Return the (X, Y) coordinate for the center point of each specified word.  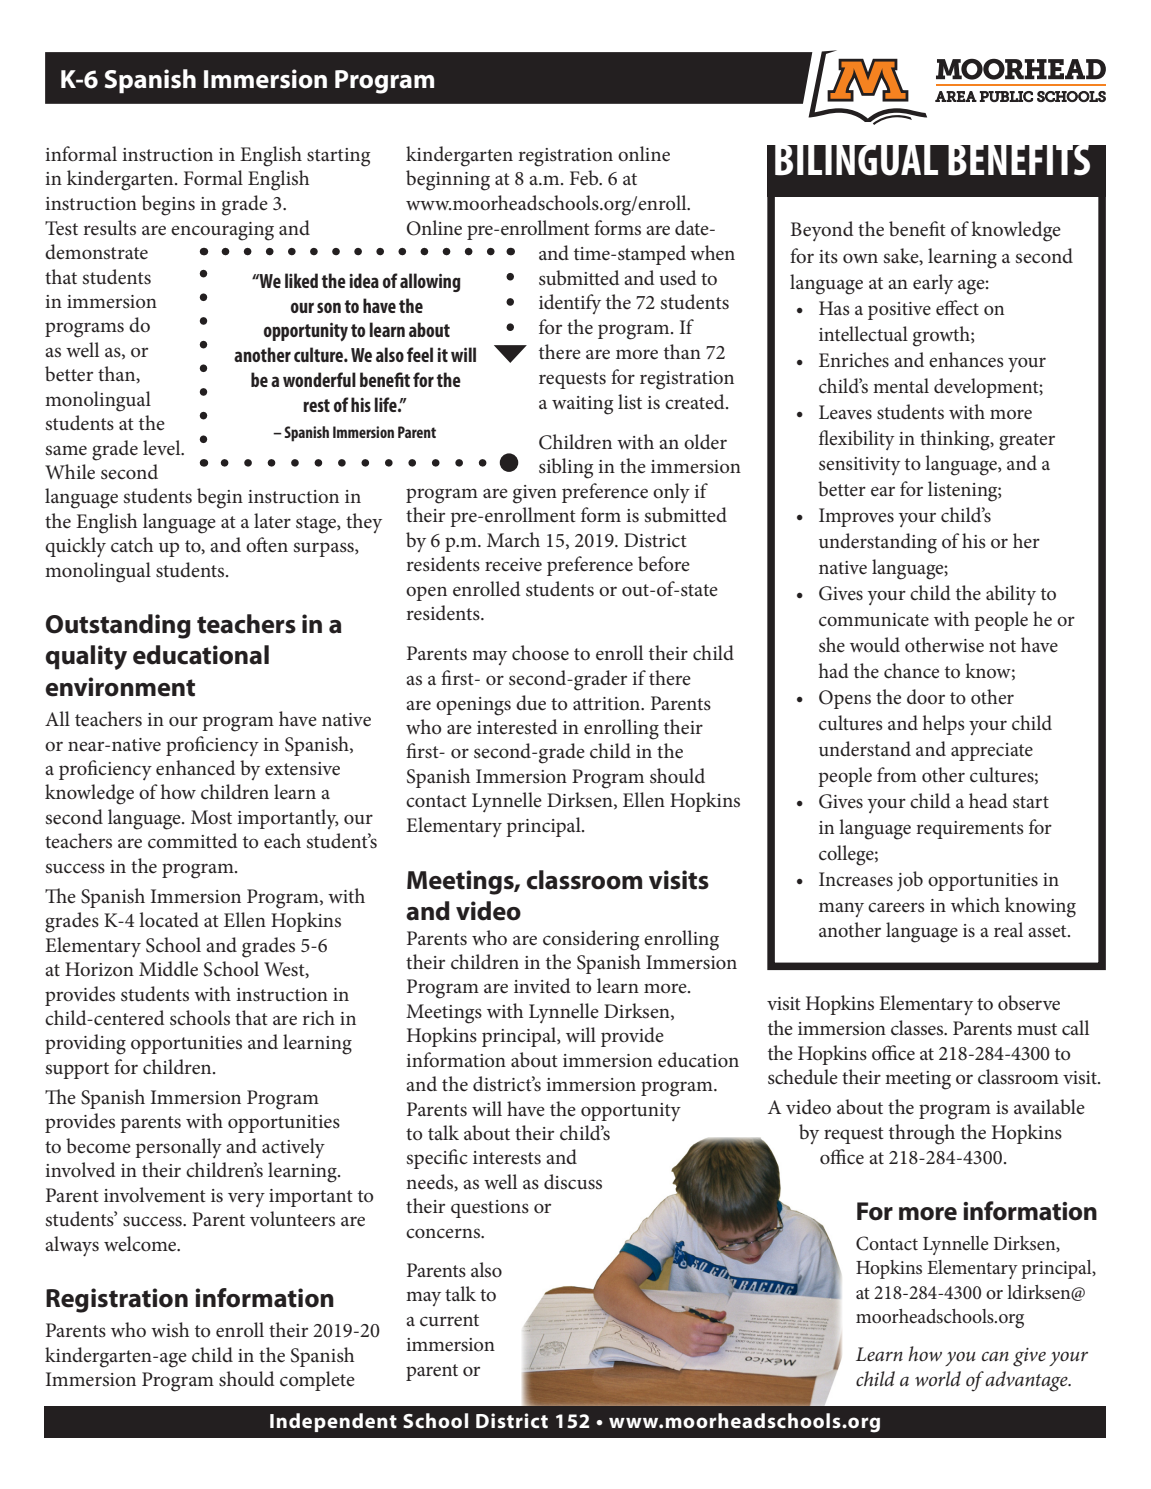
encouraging (222, 231)
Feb (585, 178)
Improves (856, 517)
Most (211, 817)
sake (902, 256)
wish (170, 1330)
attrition (608, 704)
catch (132, 545)
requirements (970, 830)
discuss (573, 1182)
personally (178, 1148)
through (922, 1134)
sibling (566, 468)
